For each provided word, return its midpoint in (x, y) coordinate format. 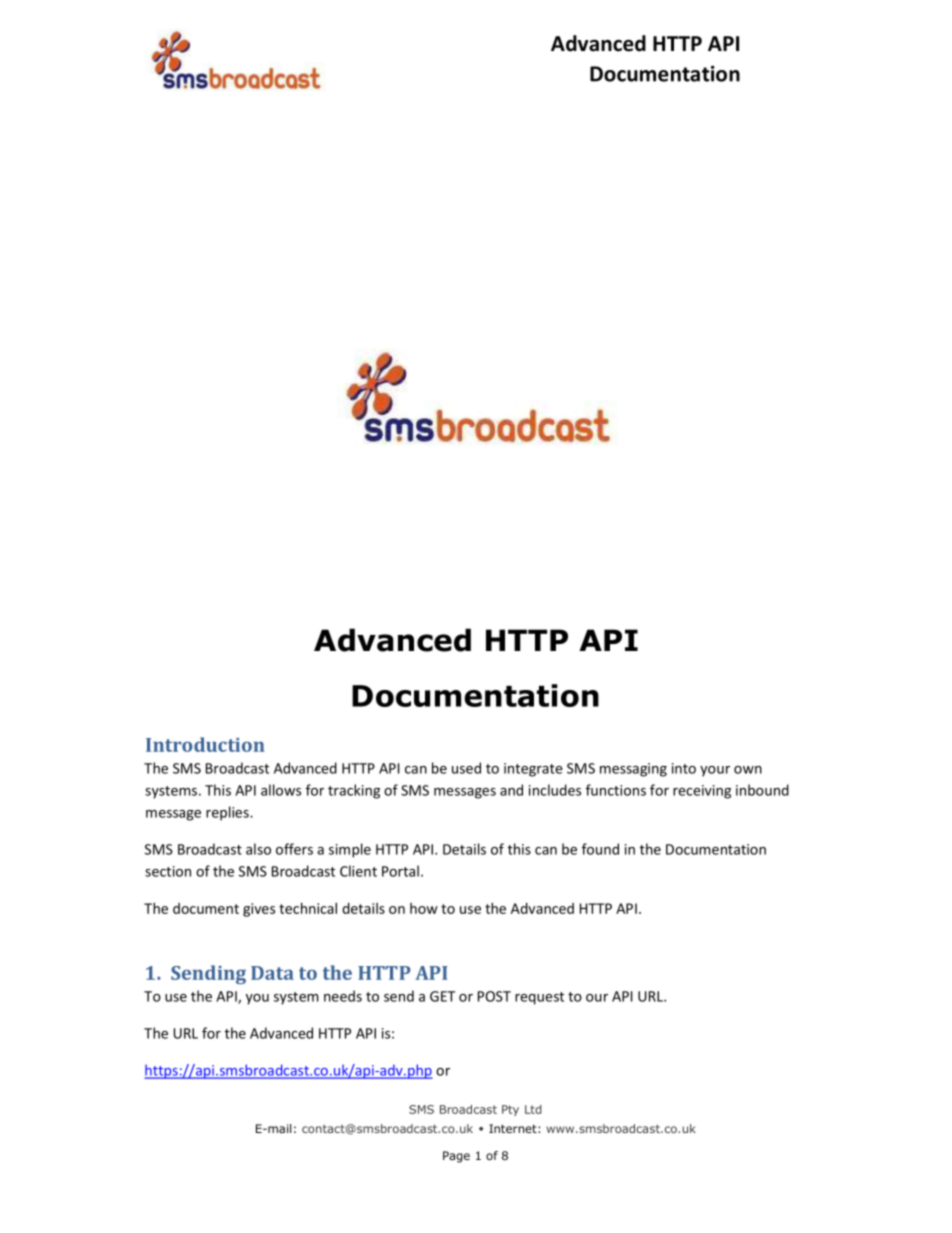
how (424, 908)
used (466, 768)
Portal (400, 871)
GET (442, 996)
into (684, 768)
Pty (510, 1110)
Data (272, 973)
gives (259, 910)
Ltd (533, 1109)
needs (343, 996)
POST (494, 996)
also (258, 849)
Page (456, 1157)
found (600, 849)
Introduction (205, 744)
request (539, 998)
